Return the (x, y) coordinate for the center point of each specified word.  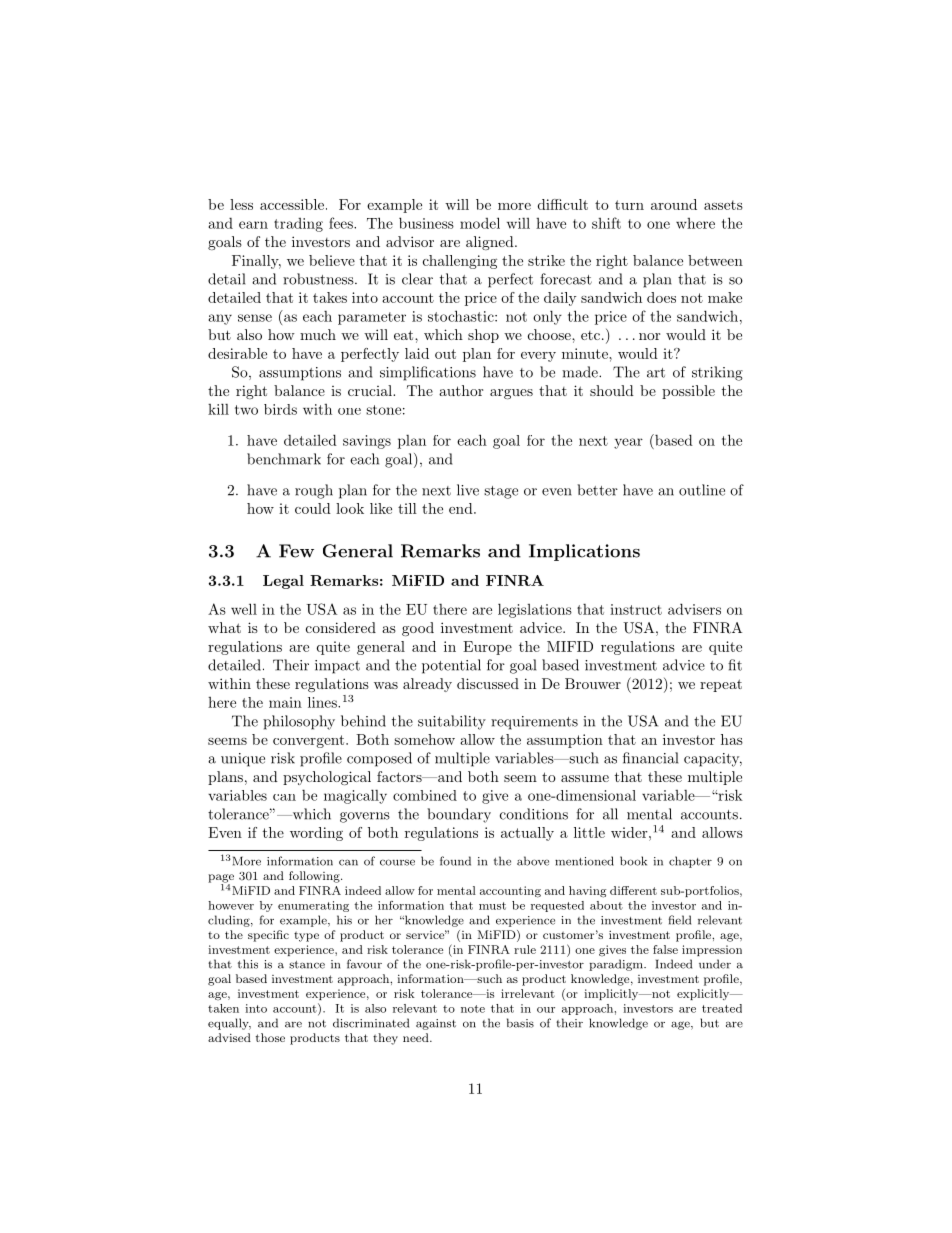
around (674, 204)
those (270, 1037)
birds (280, 409)
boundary (459, 815)
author (461, 390)
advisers (694, 609)
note (473, 1009)
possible (688, 392)
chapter (690, 862)
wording (316, 834)
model (480, 223)
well (244, 609)
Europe (487, 648)
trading (298, 225)
